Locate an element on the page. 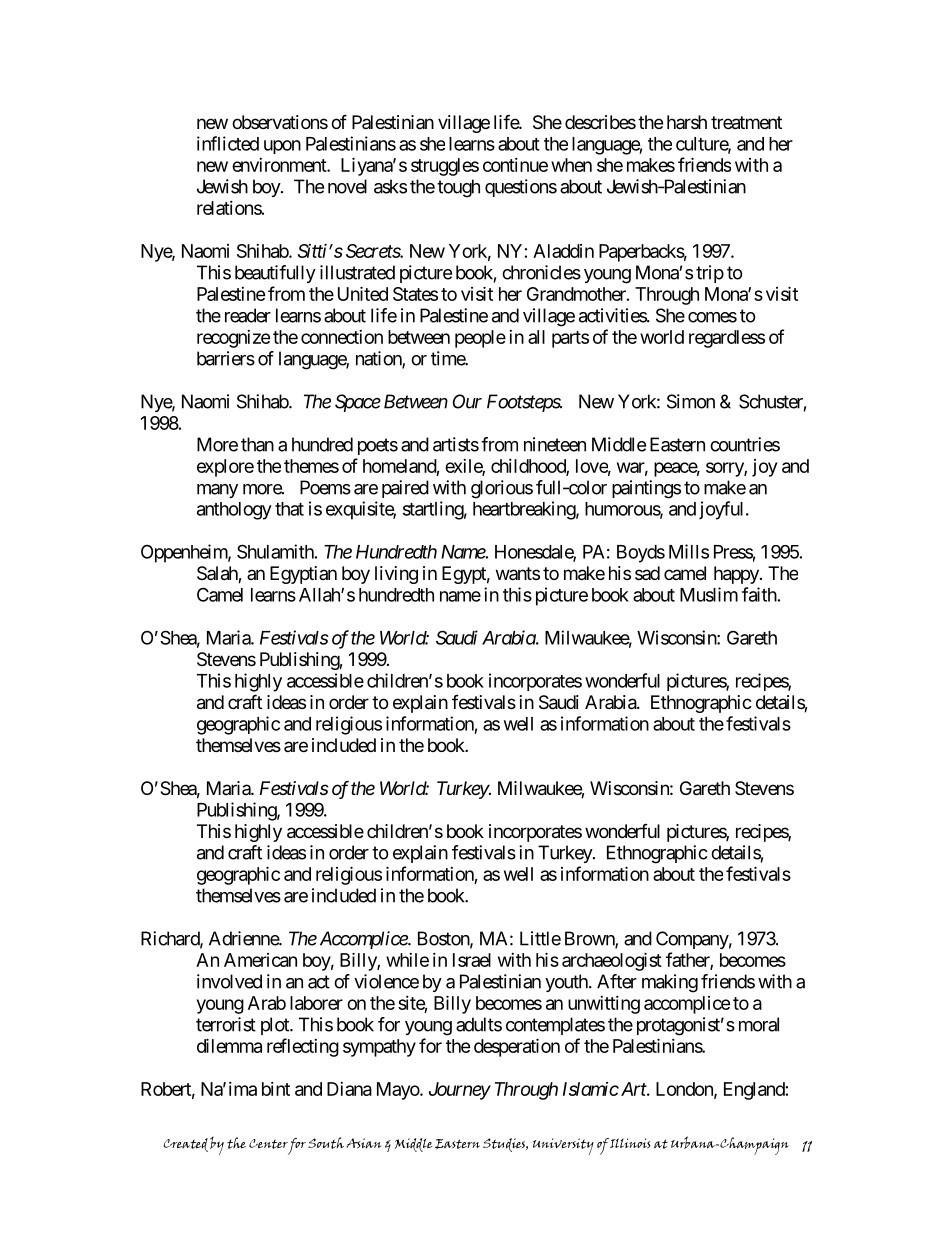 The height and width of the image is (1233, 952). tough is located at coordinates (458, 188).
